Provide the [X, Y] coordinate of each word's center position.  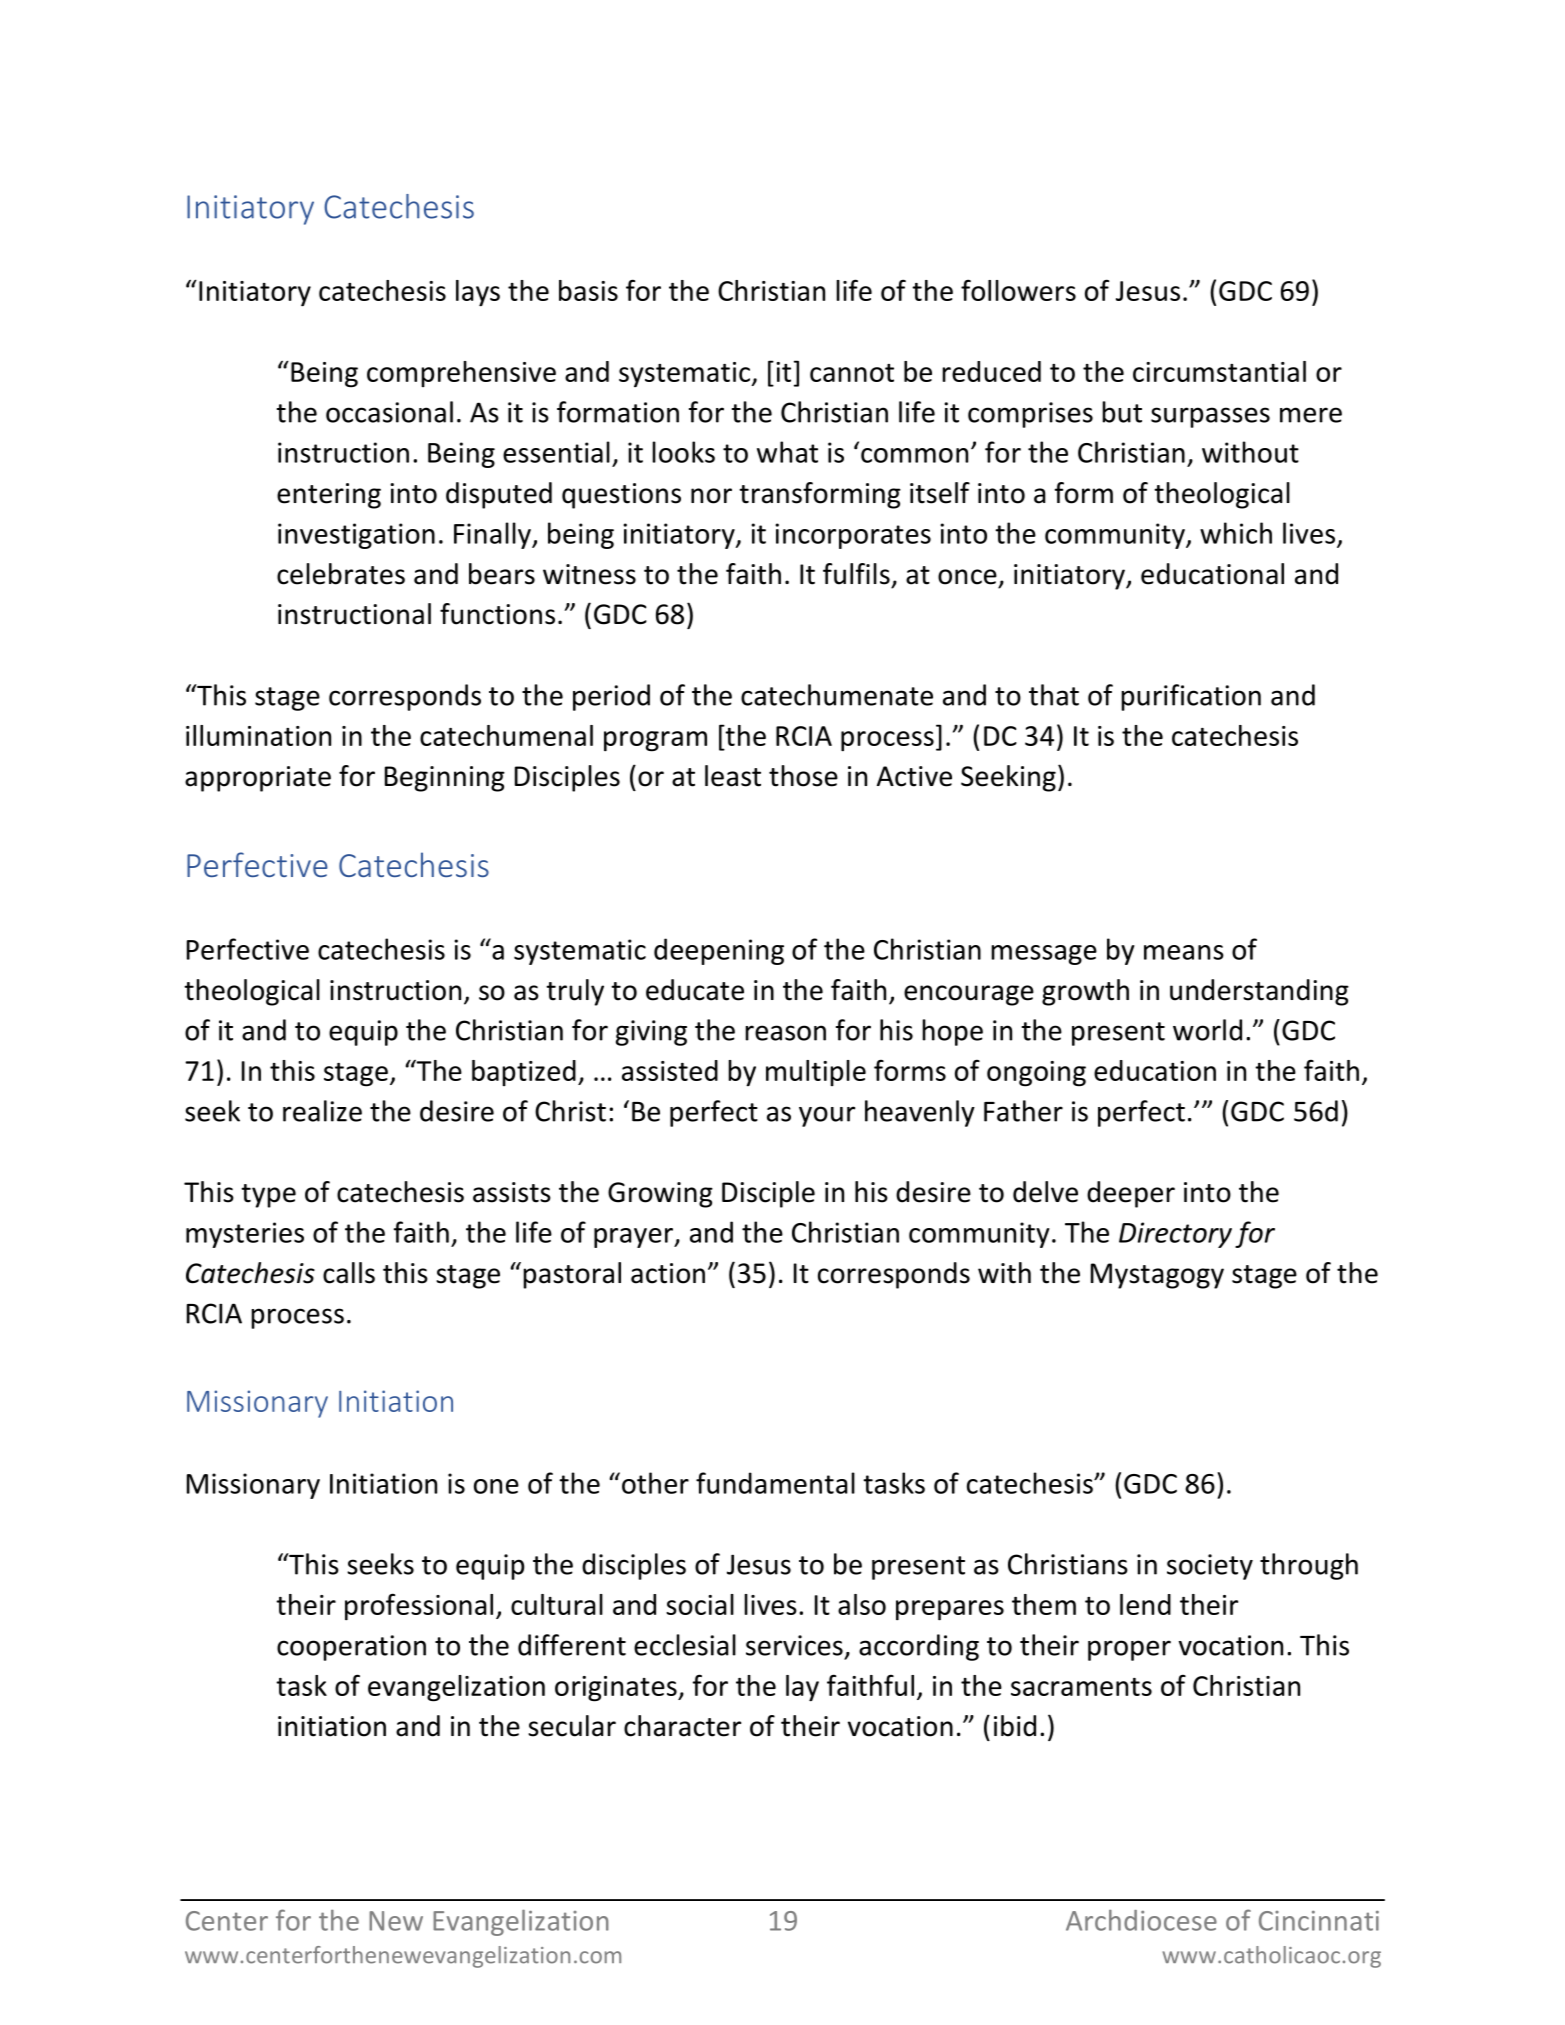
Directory [1175, 1235]
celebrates [341, 574]
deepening [719, 951]
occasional [389, 412]
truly [575, 992]
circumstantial [1219, 371]
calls [349, 1273]
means [1184, 952]
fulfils [856, 574]
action [668, 1273]
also [862, 1604]
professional [419, 1606]
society [1210, 1567]
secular [572, 1726]
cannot [852, 373]
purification [1191, 697]
